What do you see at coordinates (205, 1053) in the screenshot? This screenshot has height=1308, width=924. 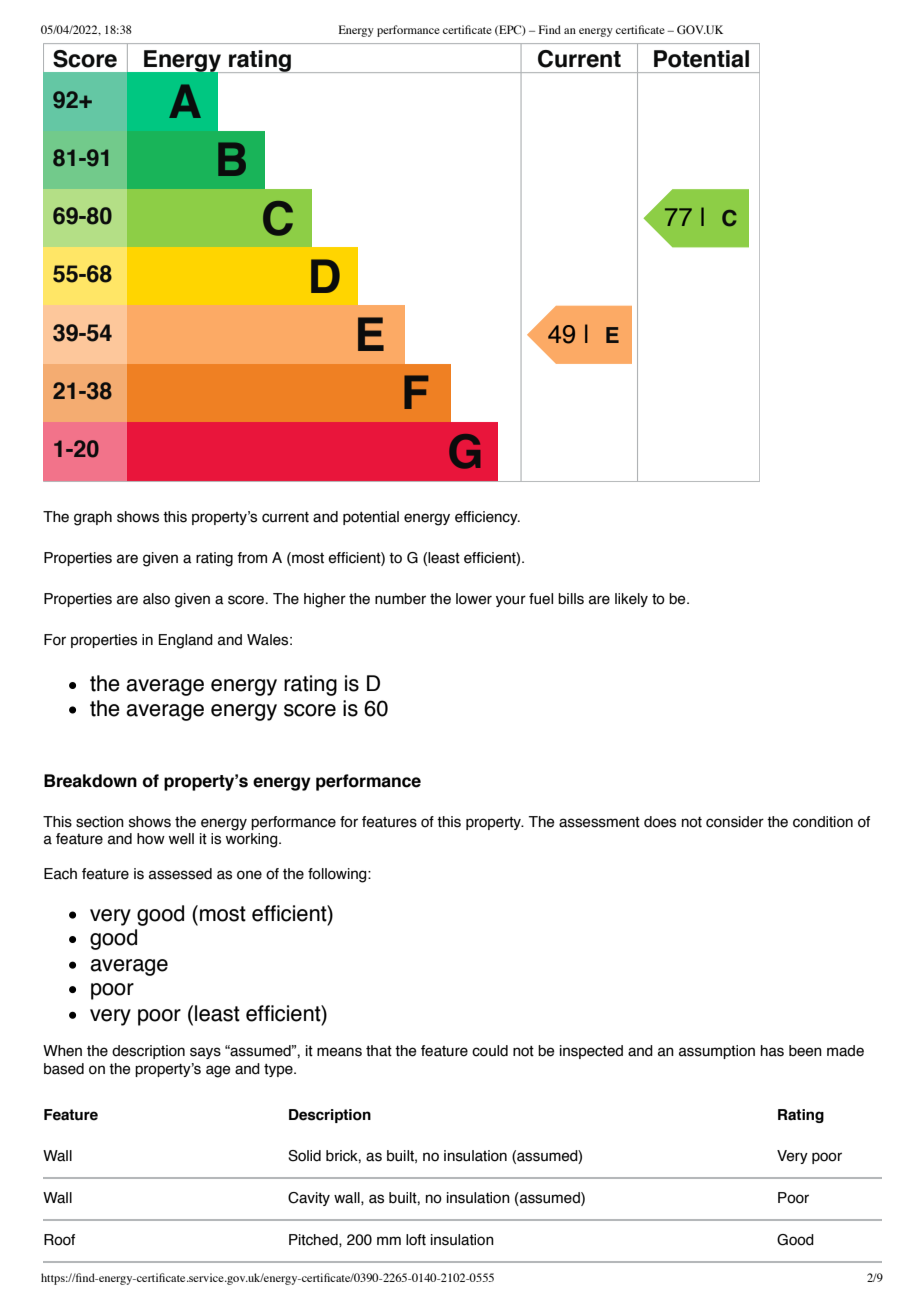 I see `says` at bounding box center [205, 1053].
